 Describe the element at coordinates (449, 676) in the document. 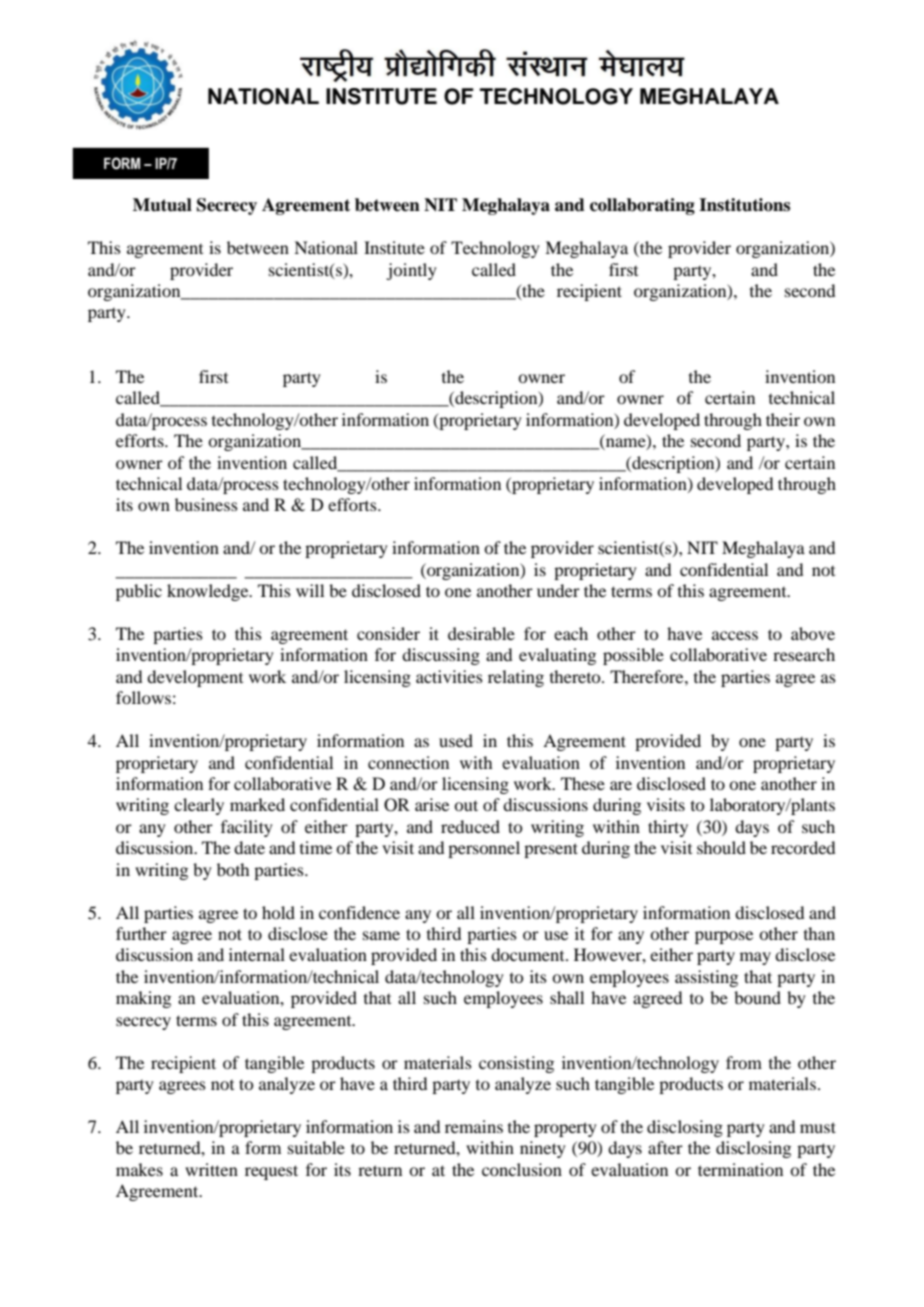

I see `activities` at that location.
